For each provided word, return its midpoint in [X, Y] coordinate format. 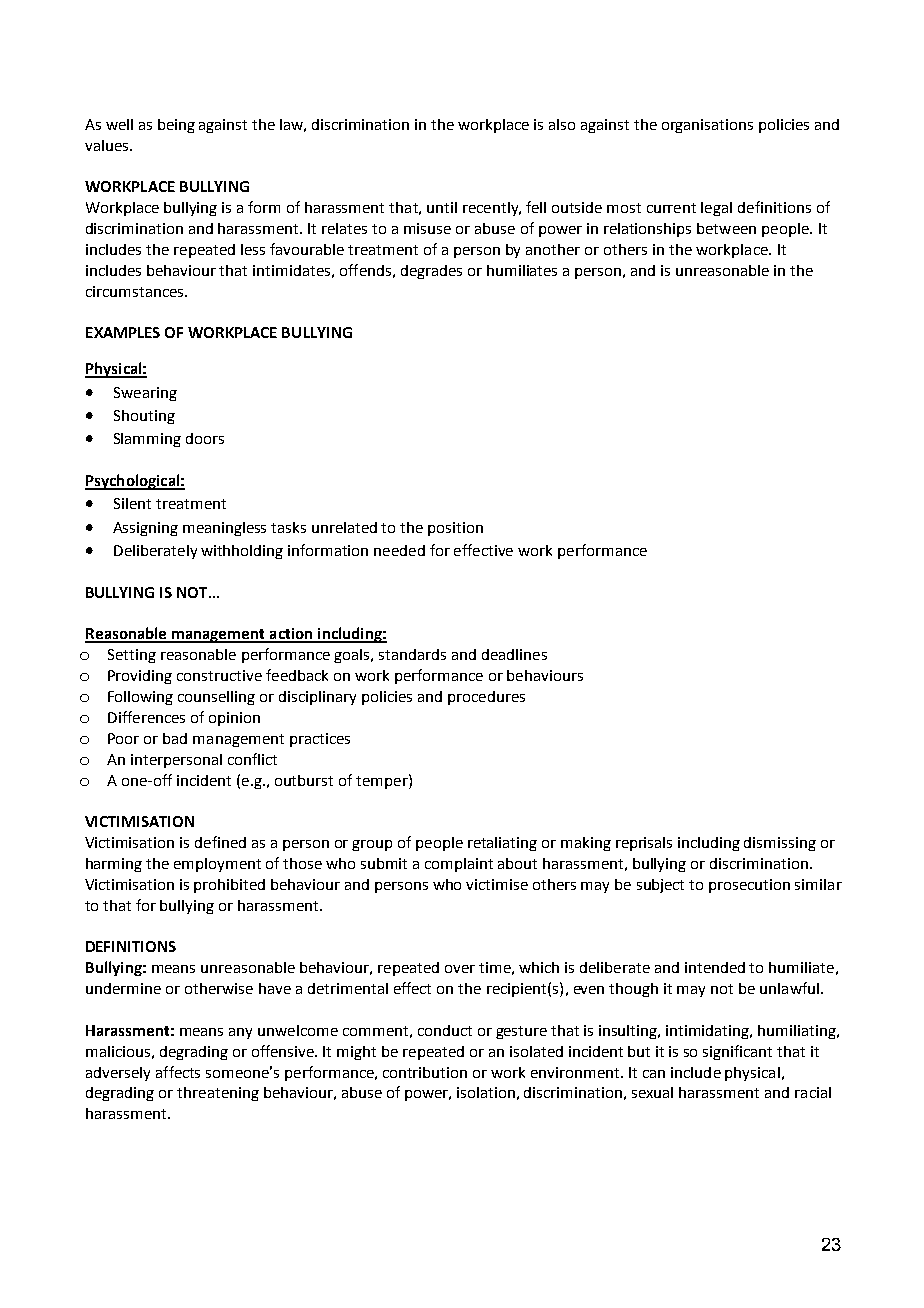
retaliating [502, 844]
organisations [707, 126]
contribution [425, 1072]
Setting [132, 656]
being [176, 126]
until [442, 207]
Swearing [145, 394]
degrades [431, 272]
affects [178, 1072]
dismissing [780, 844]
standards [412, 654]
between [726, 228]
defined [220, 842]
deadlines [514, 654]
